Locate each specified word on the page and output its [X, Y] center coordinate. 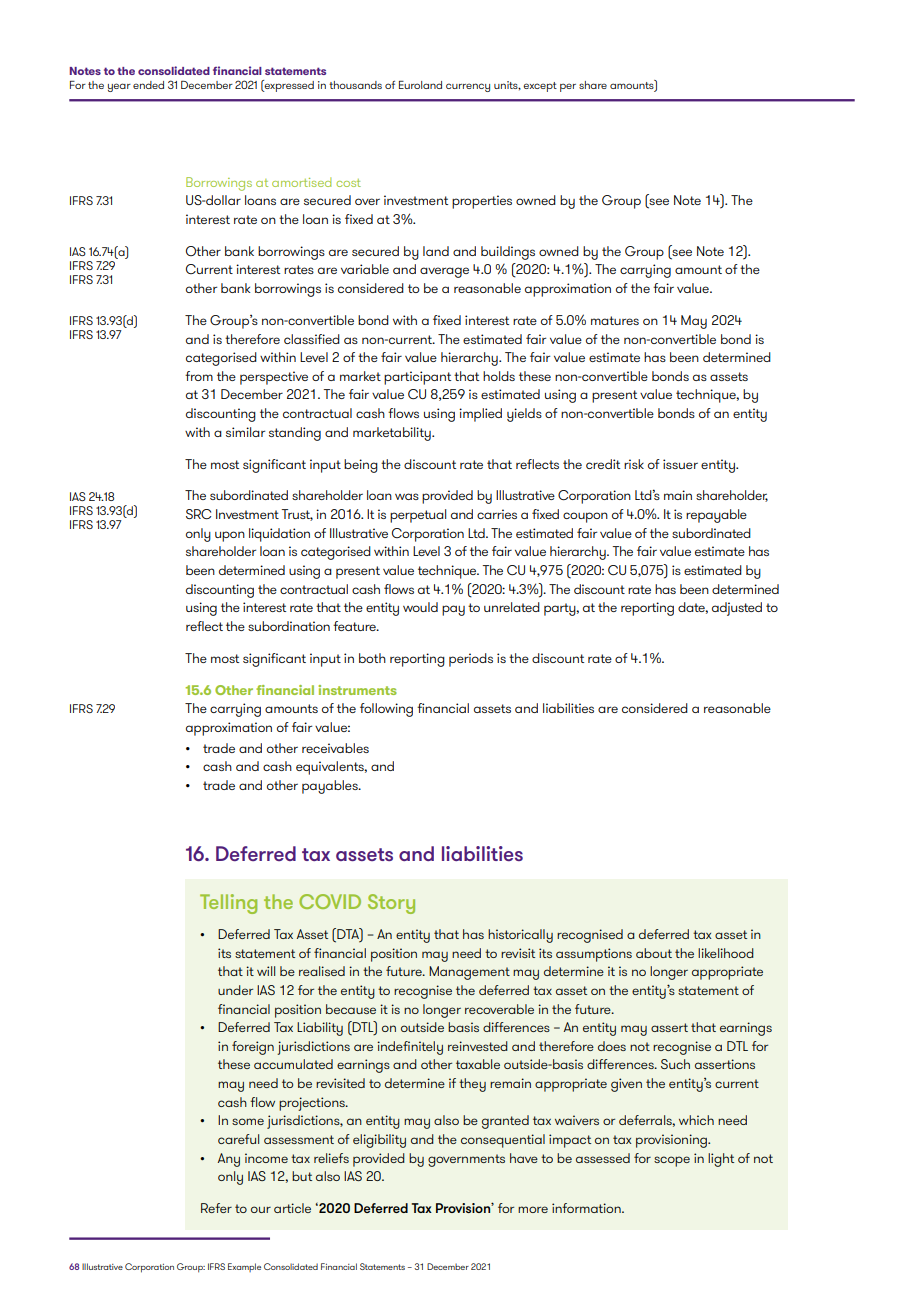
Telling [228, 904]
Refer [216, 1208]
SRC [198, 514]
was [407, 496]
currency [468, 87]
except [540, 87]
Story [391, 904]
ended [148, 85]
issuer [680, 464]
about [654, 953]
